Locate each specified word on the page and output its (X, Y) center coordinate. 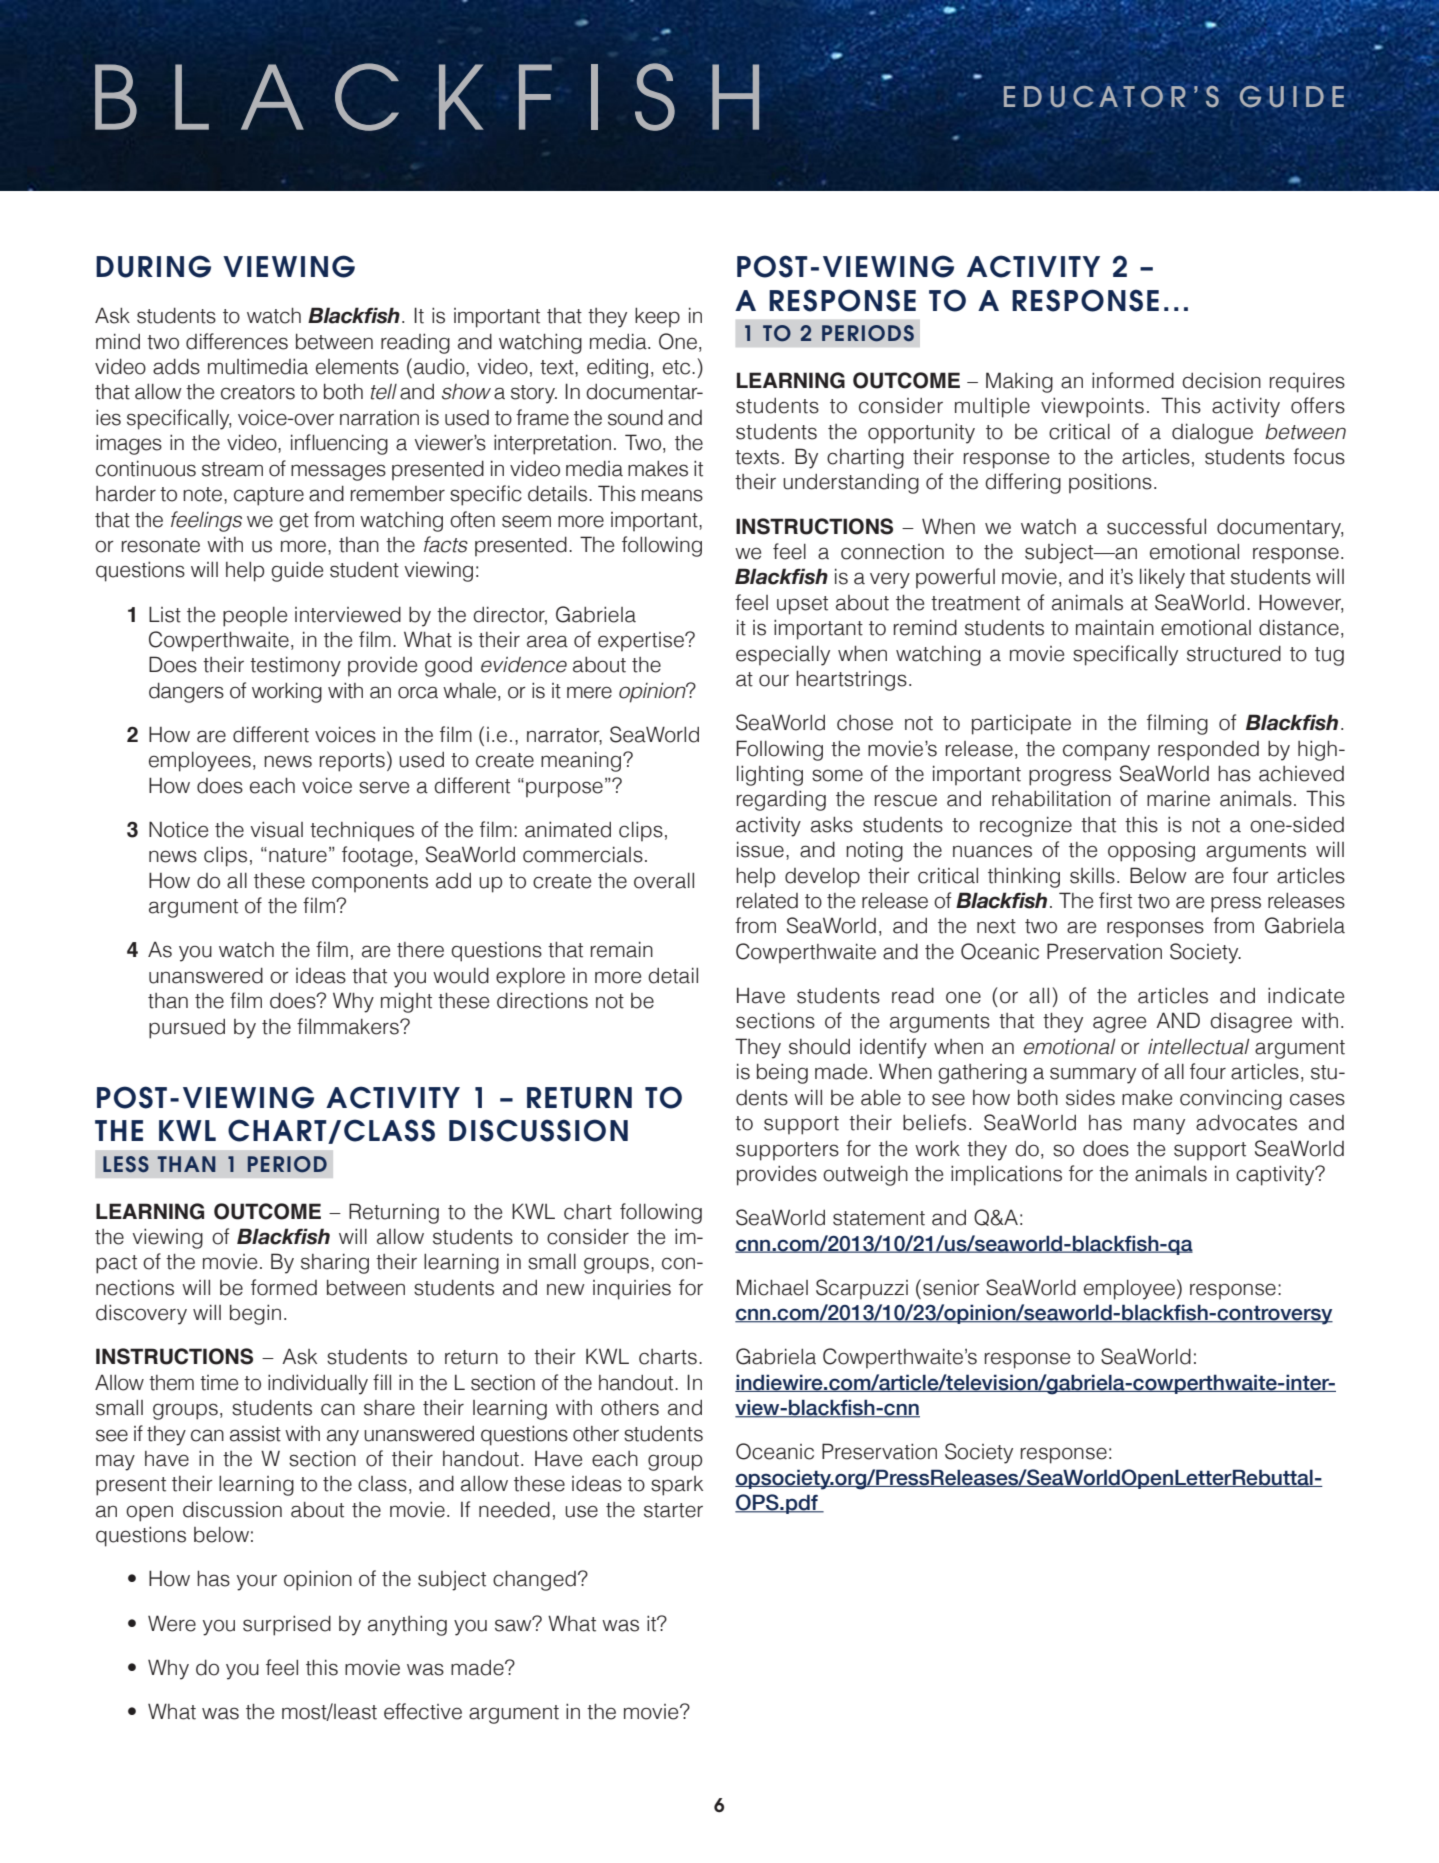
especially (783, 655)
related (767, 901)
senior (951, 1287)
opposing (1151, 851)
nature (298, 855)
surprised (287, 1625)
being (782, 1073)
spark (677, 1486)
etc (678, 367)
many (1159, 1126)
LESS (126, 1164)
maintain (1115, 627)
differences (237, 341)
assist (255, 1434)
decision (1221, 380)
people (255, 617)
